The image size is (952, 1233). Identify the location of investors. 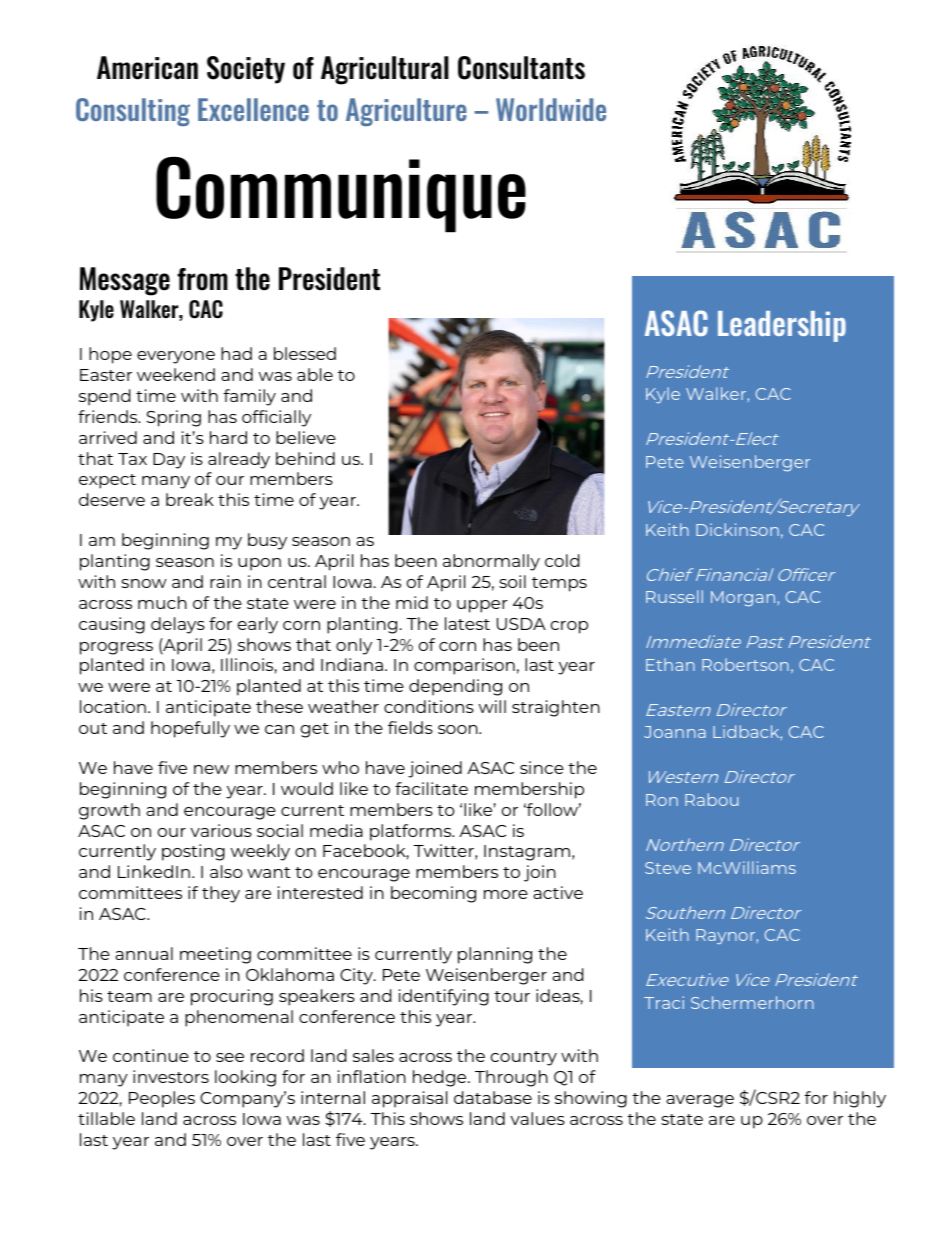
(171, 1076).
